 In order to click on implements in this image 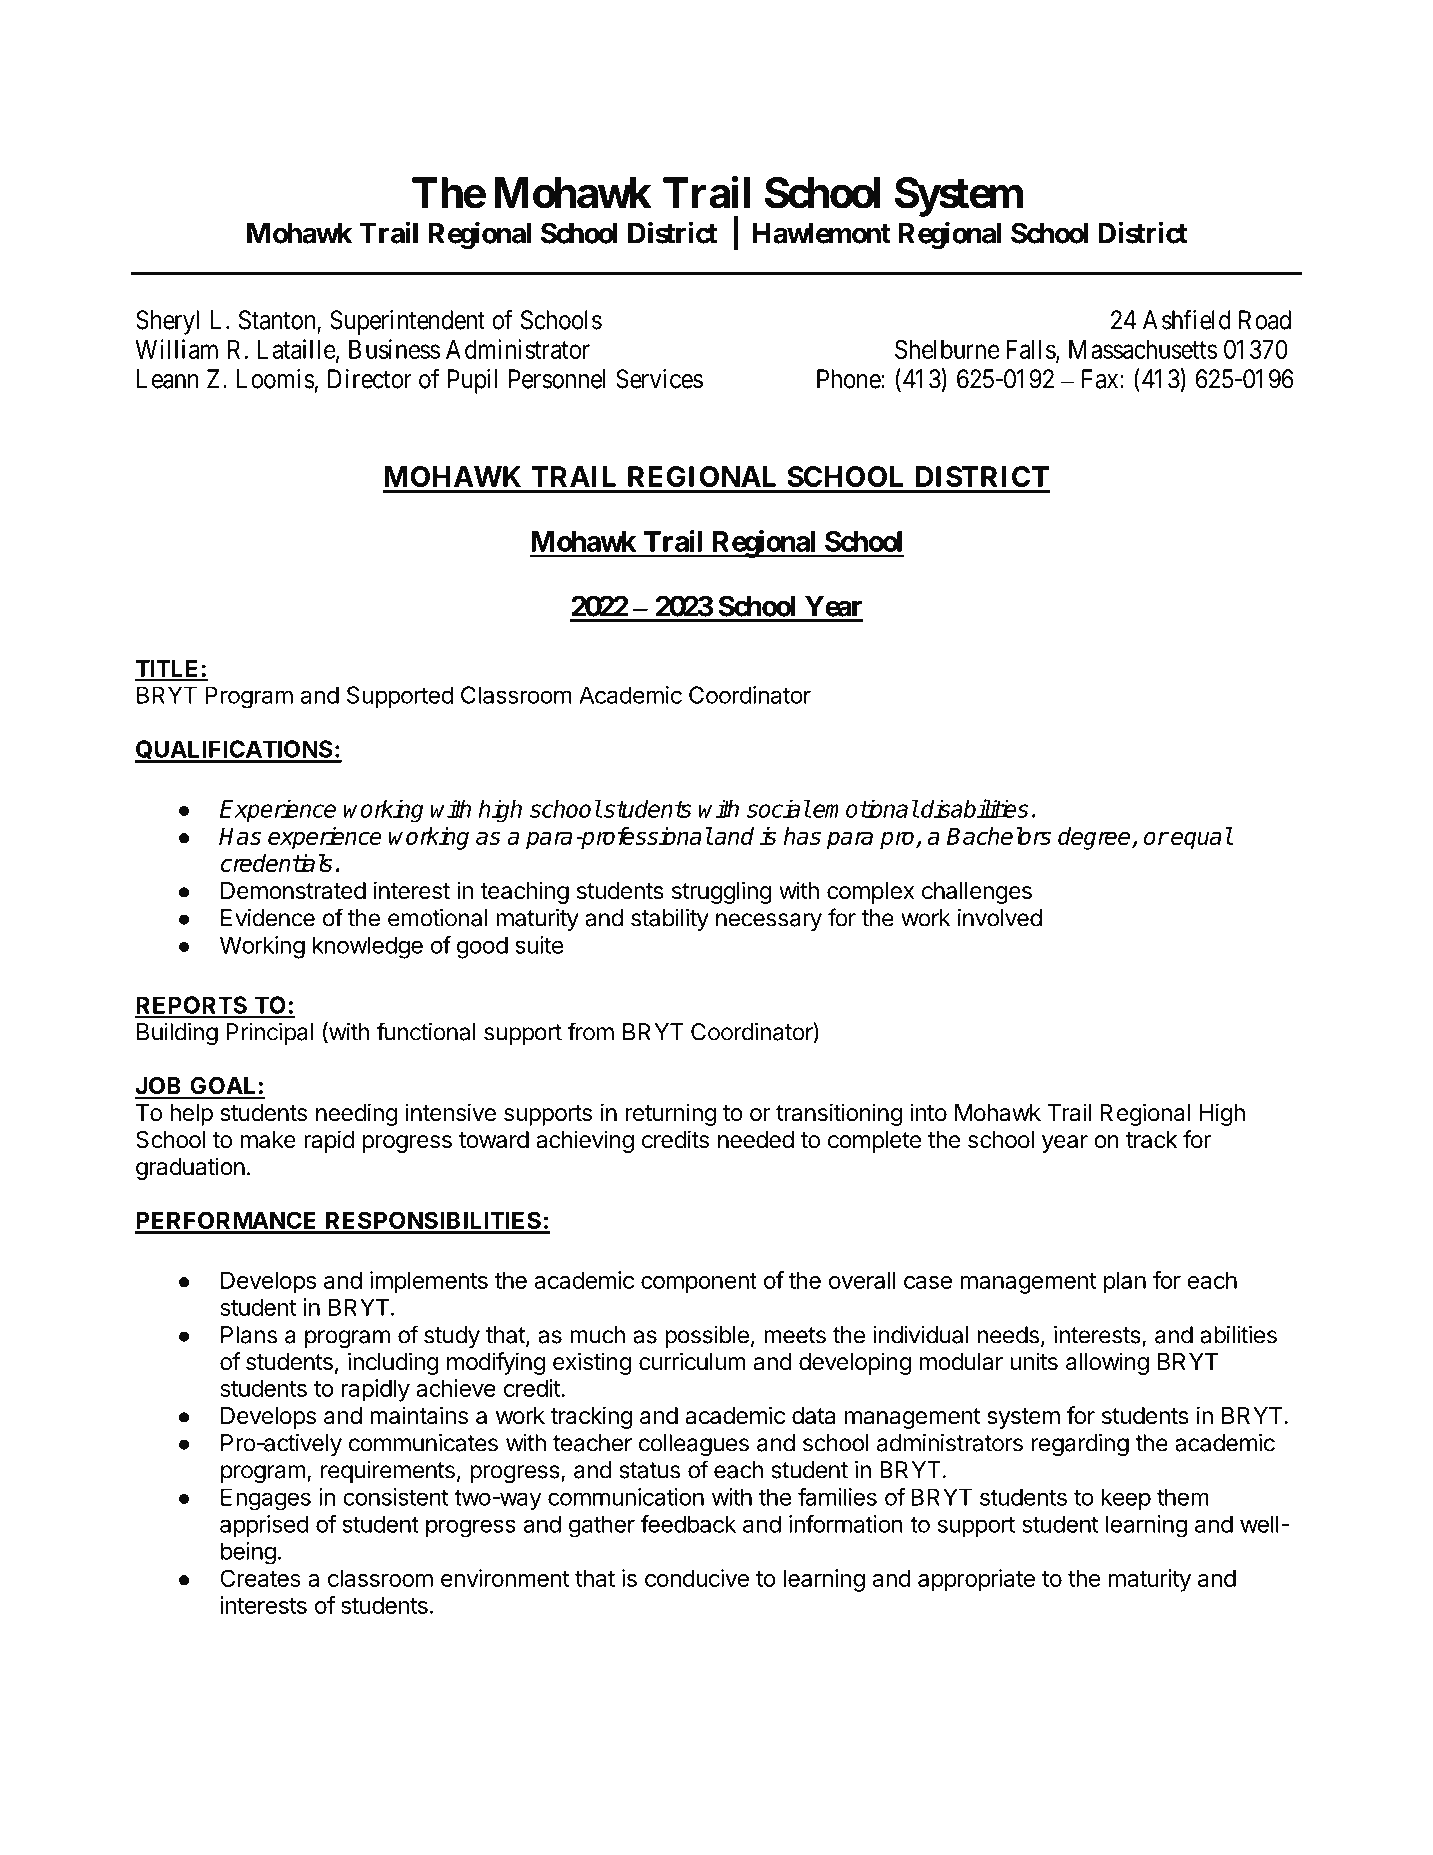, I will do `click(429, 1282)`.
